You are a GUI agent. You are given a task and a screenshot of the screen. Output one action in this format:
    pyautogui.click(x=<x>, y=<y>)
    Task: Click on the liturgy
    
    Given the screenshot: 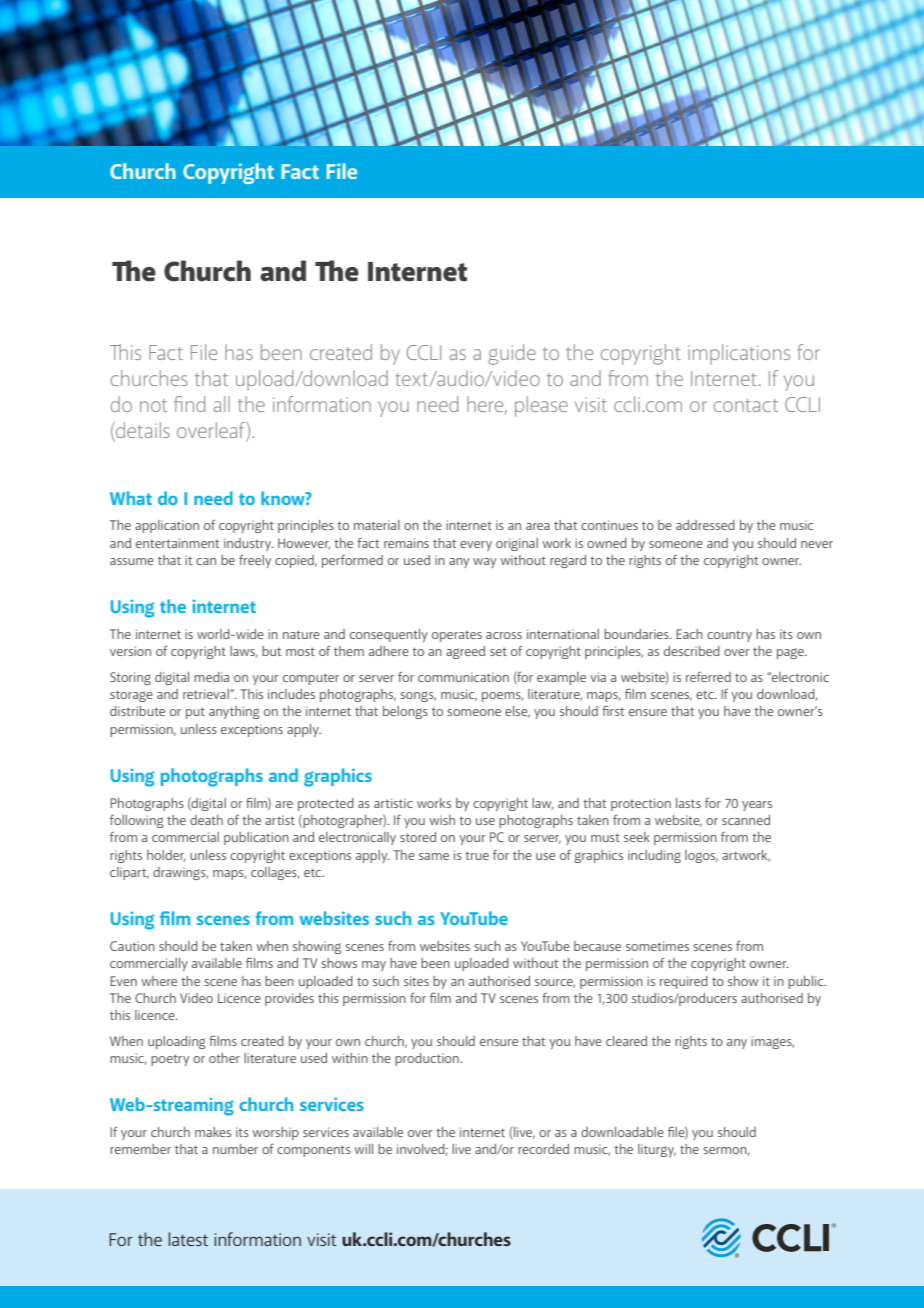 What is the action you would take?
    pyautogui.click(x=657, y=1150)
